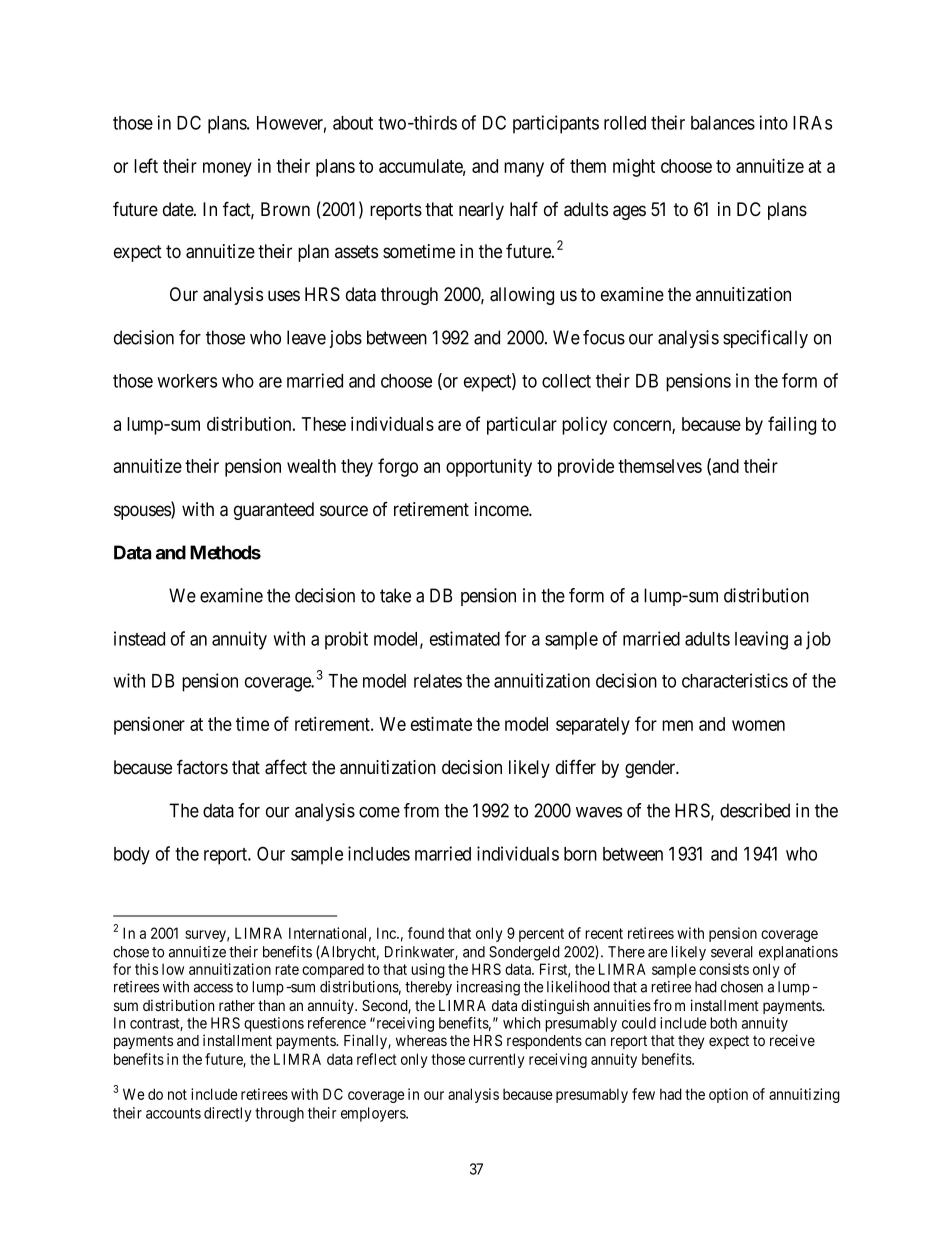 This screenshot has width=952, height=1233. I want to click on from, so click(421, 810).
